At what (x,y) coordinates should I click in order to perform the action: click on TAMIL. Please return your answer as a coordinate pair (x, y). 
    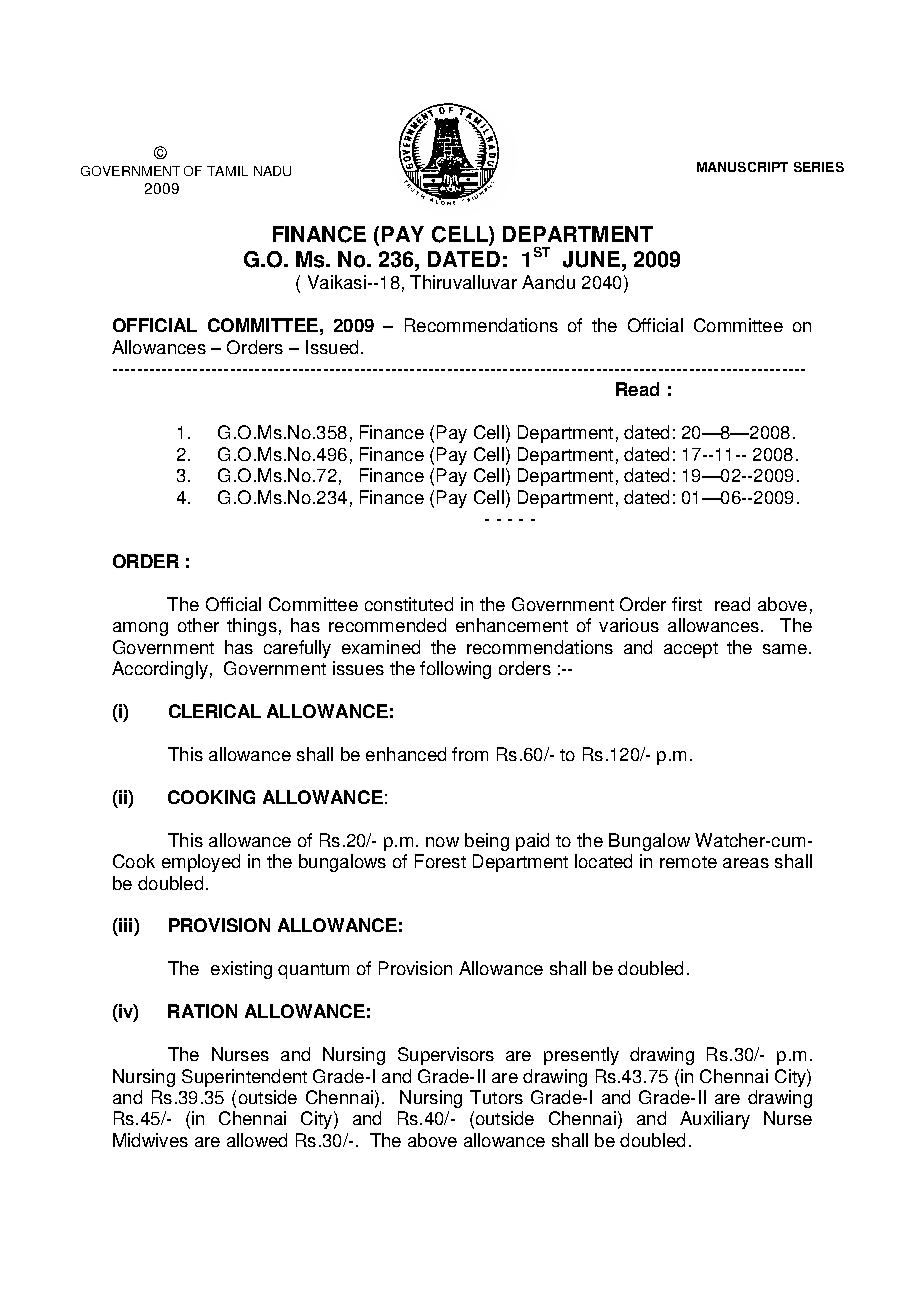
    Looking at the image, I should click on (227, 171).
